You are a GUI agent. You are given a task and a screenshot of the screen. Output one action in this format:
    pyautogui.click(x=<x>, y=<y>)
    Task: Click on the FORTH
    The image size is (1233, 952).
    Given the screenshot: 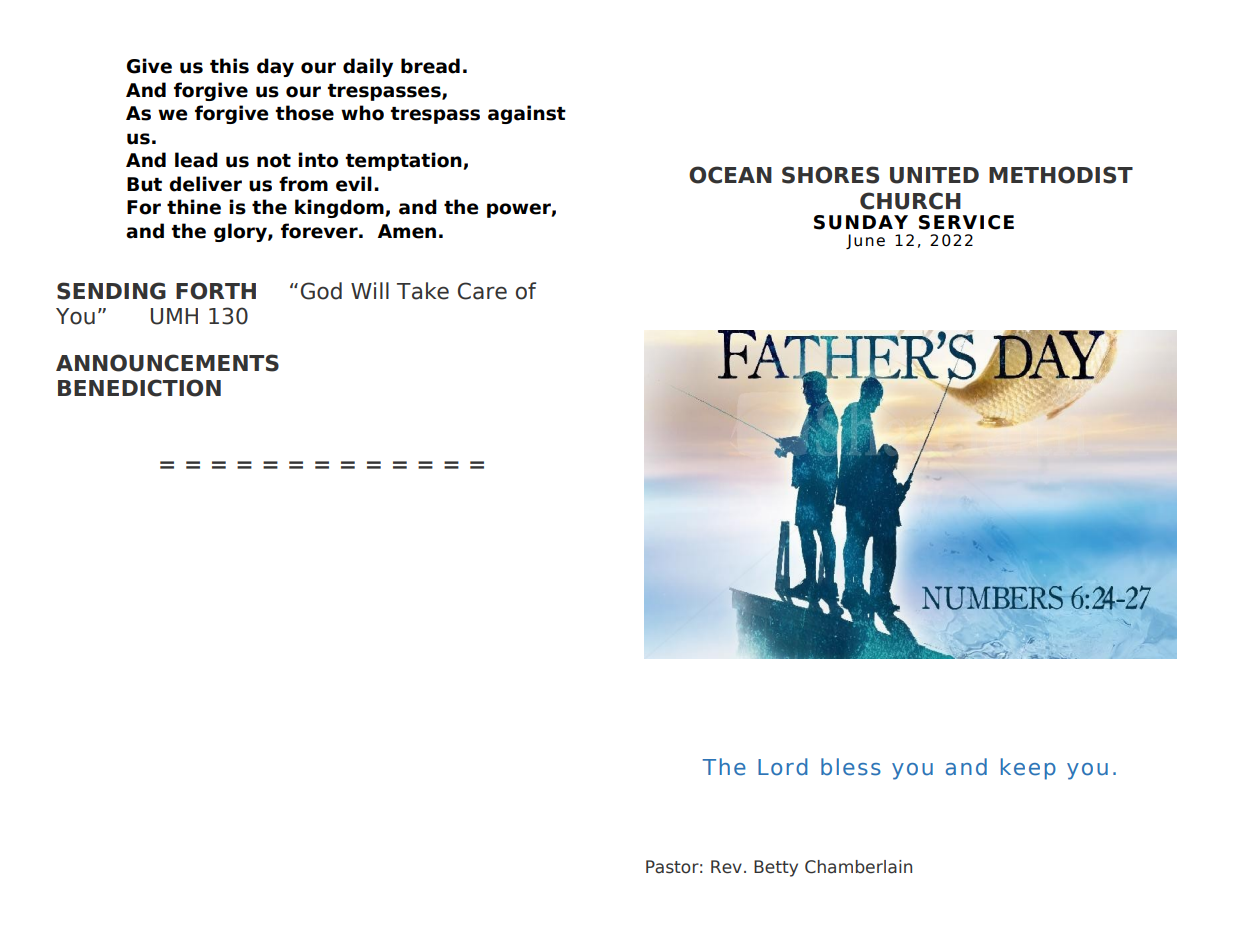 What is the action you would take?
    pyautogui.click(x=216, y=291)
